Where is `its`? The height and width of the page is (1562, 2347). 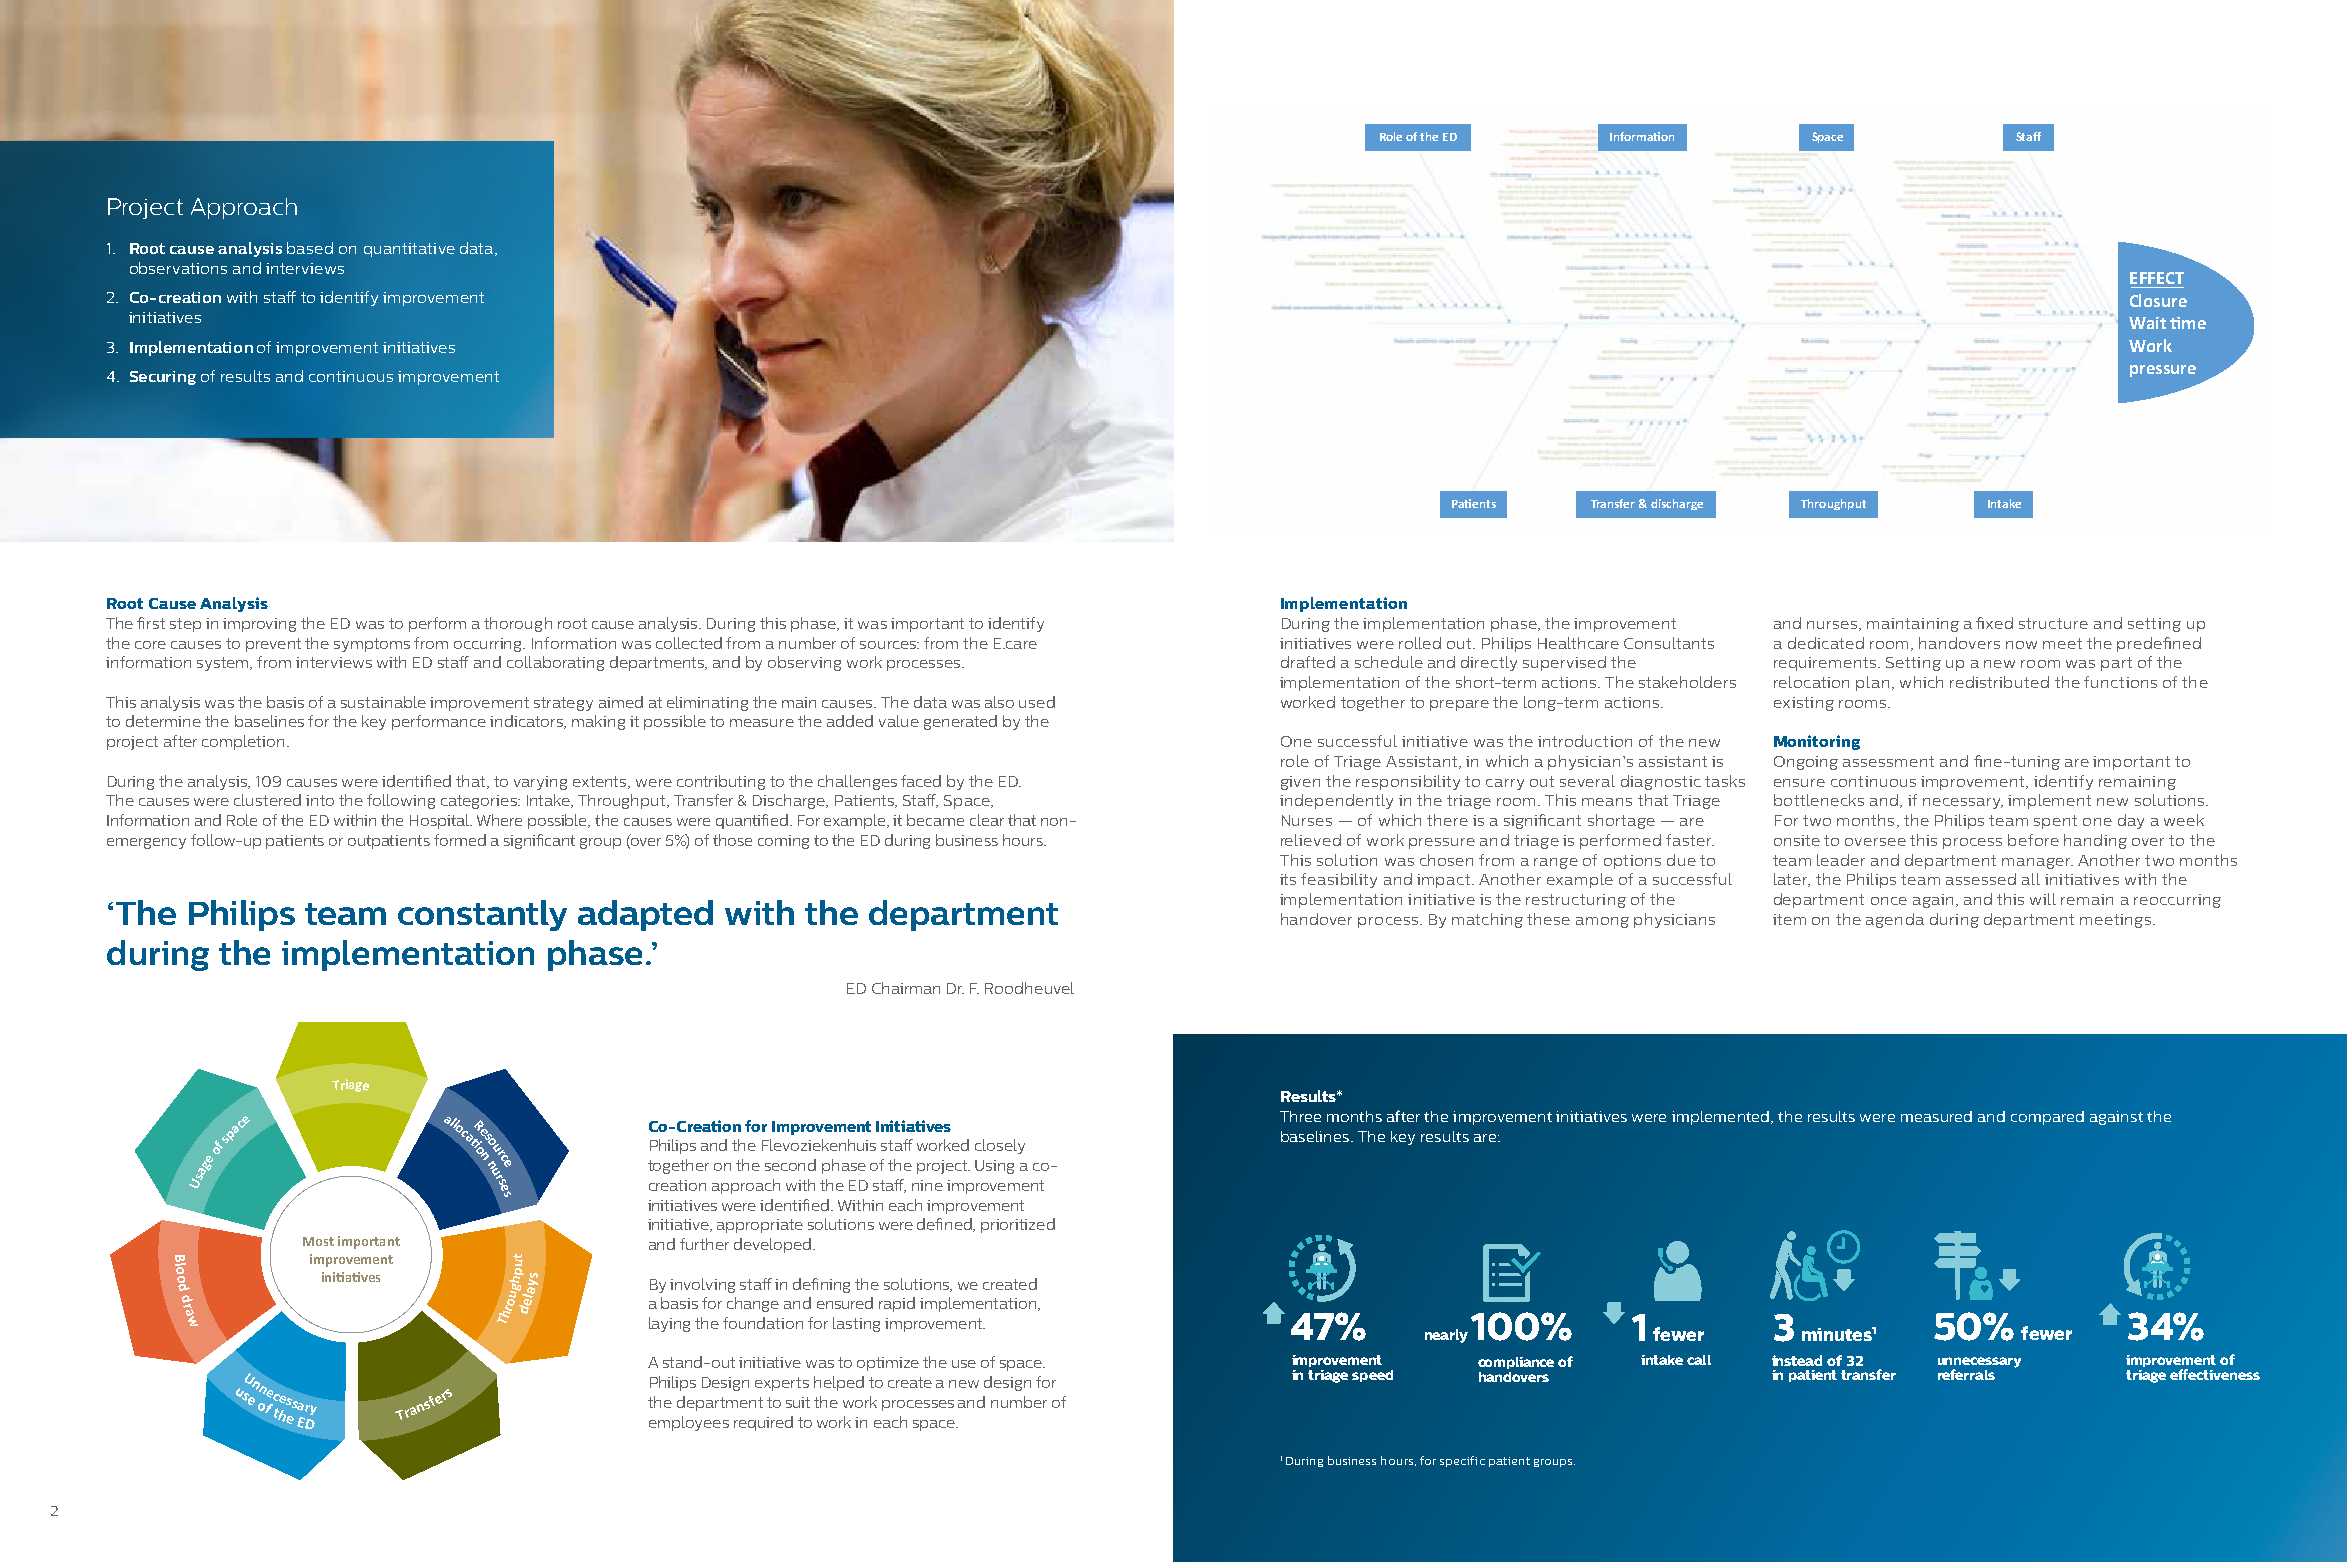 its is located at coordinates (1288, 879).
